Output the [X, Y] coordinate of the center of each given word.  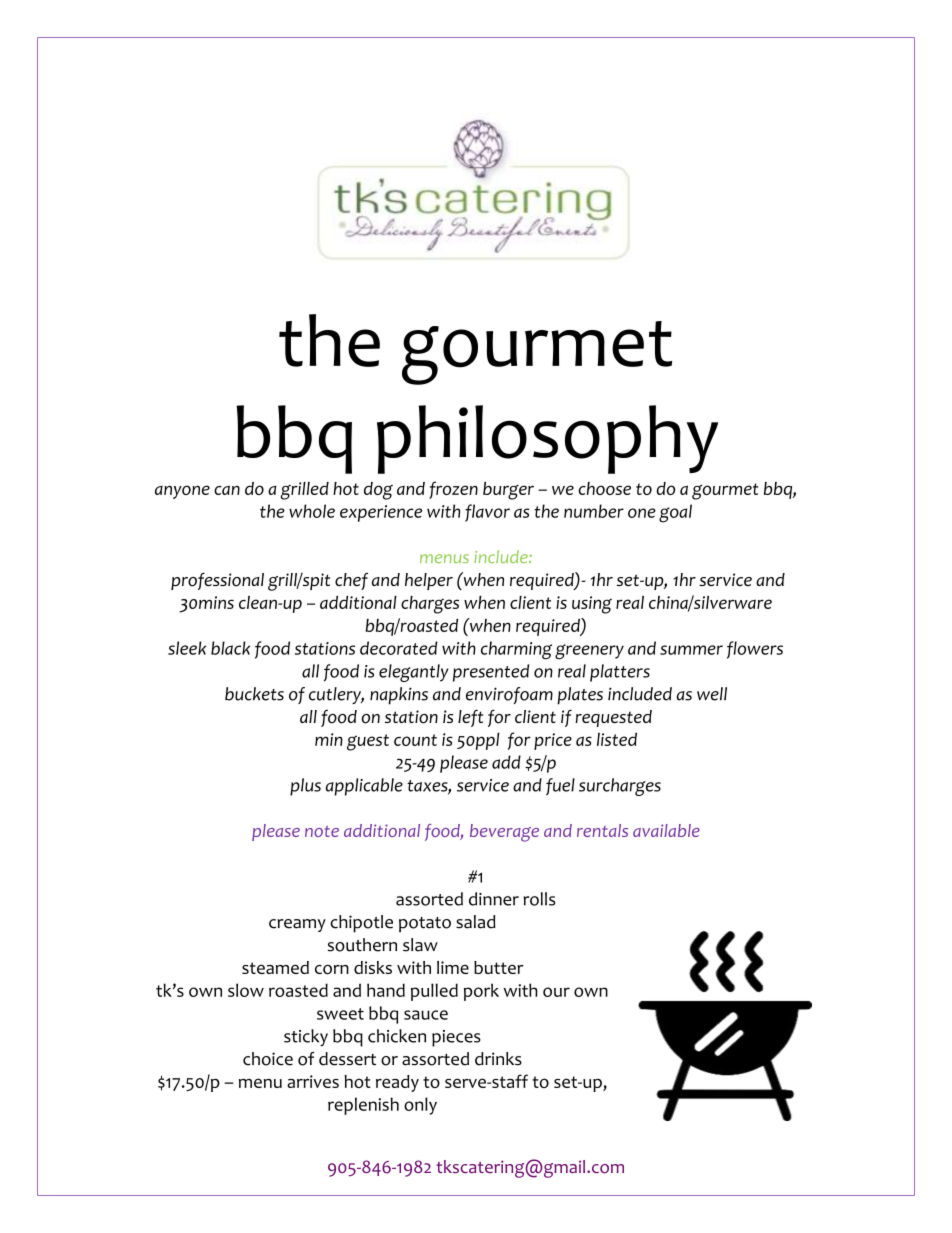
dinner [494, 899]
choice [268, 1059]
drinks [498, 1059]
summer [691, 650]
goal [675, 513]
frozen [453, 490]
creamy [297, 925]
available [666, 830]
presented [491, 673]
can [227, 490]
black [230, 648]
